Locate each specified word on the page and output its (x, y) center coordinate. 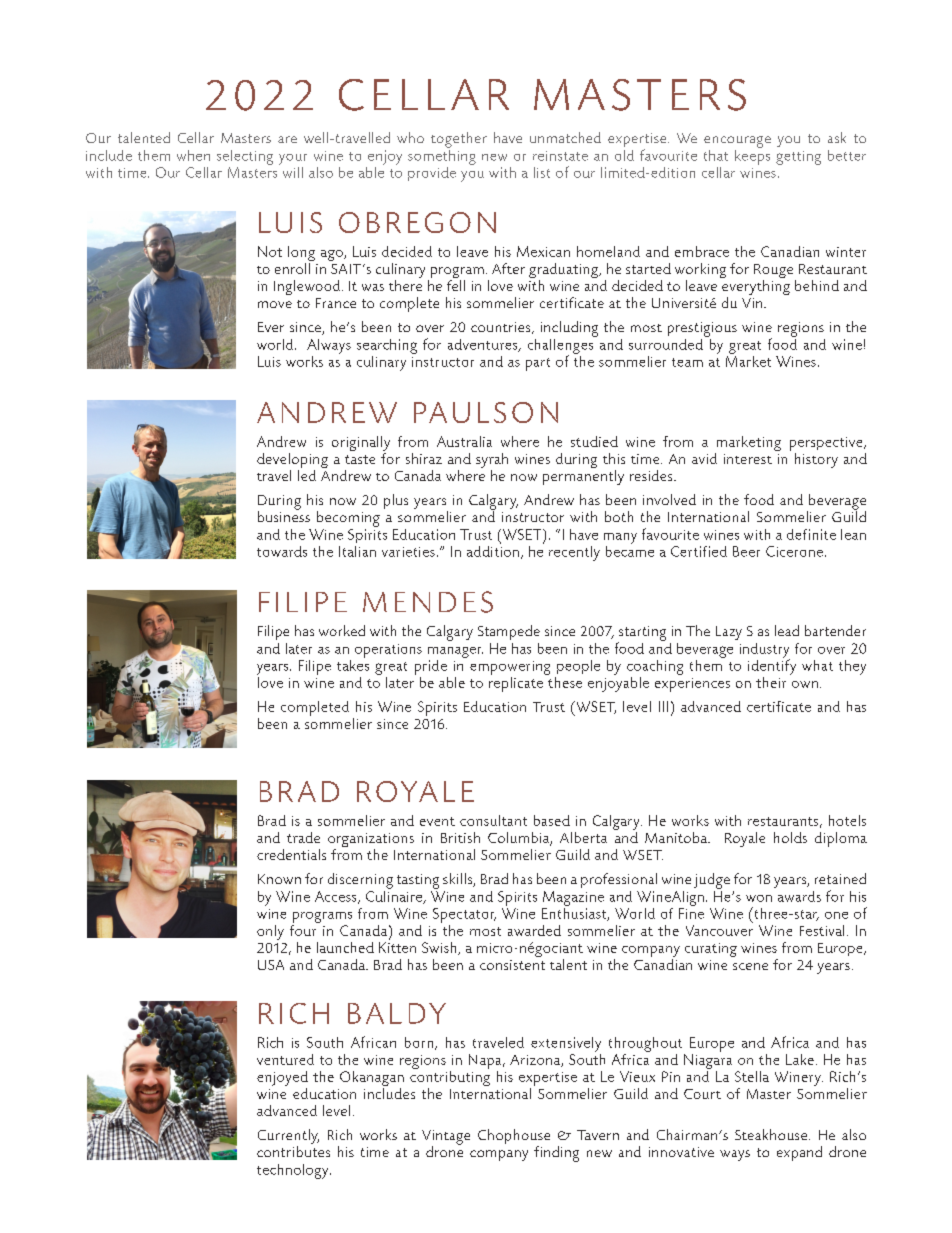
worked (342, 630)
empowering (510, 668)
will (293, 172)
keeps (752, 156)
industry (765, 651)
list (542, 172)
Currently (288, 1138)
